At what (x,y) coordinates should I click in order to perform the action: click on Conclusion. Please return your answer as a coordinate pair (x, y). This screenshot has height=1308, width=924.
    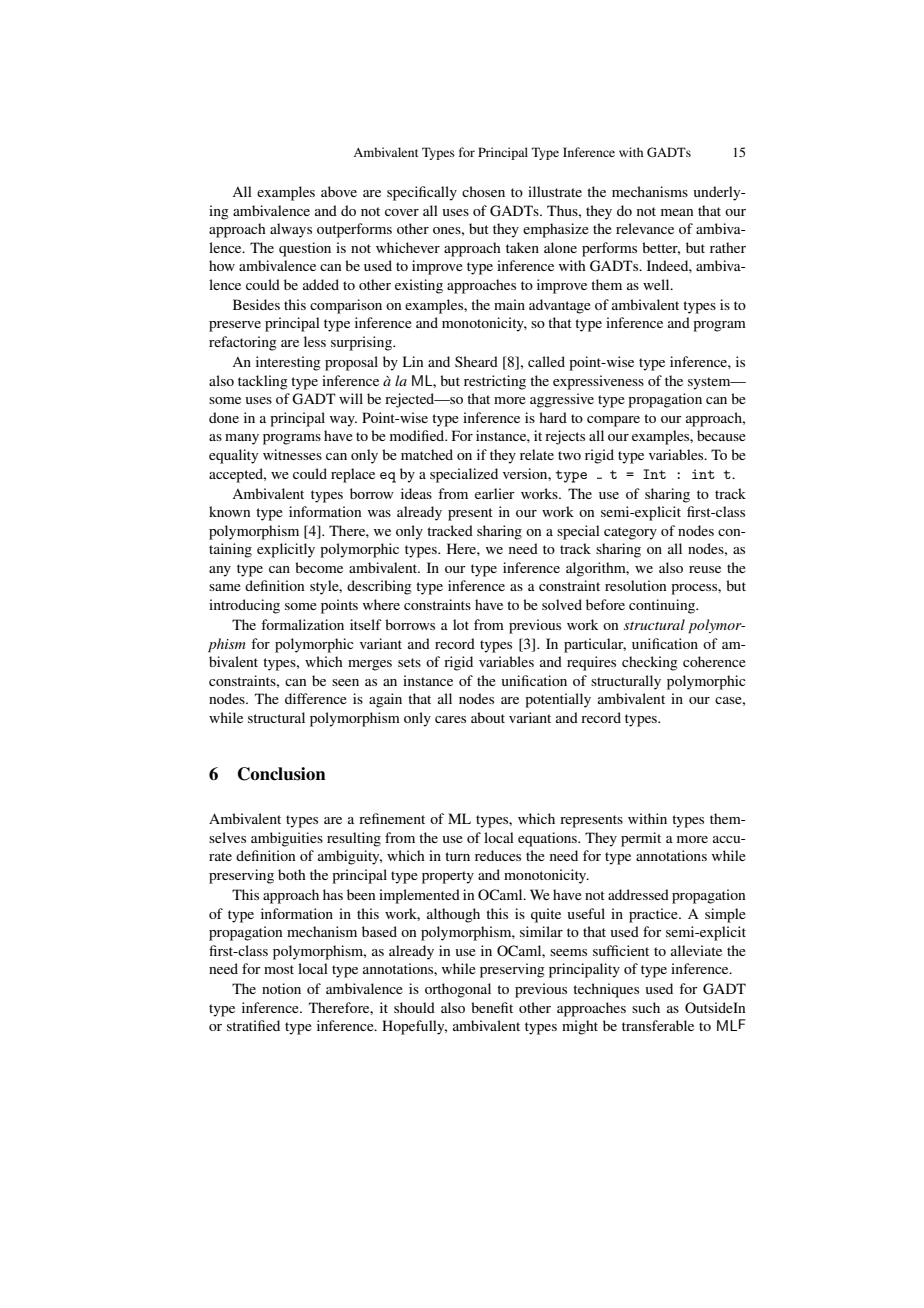
    Looking at the image, I should click on (282, 774).
